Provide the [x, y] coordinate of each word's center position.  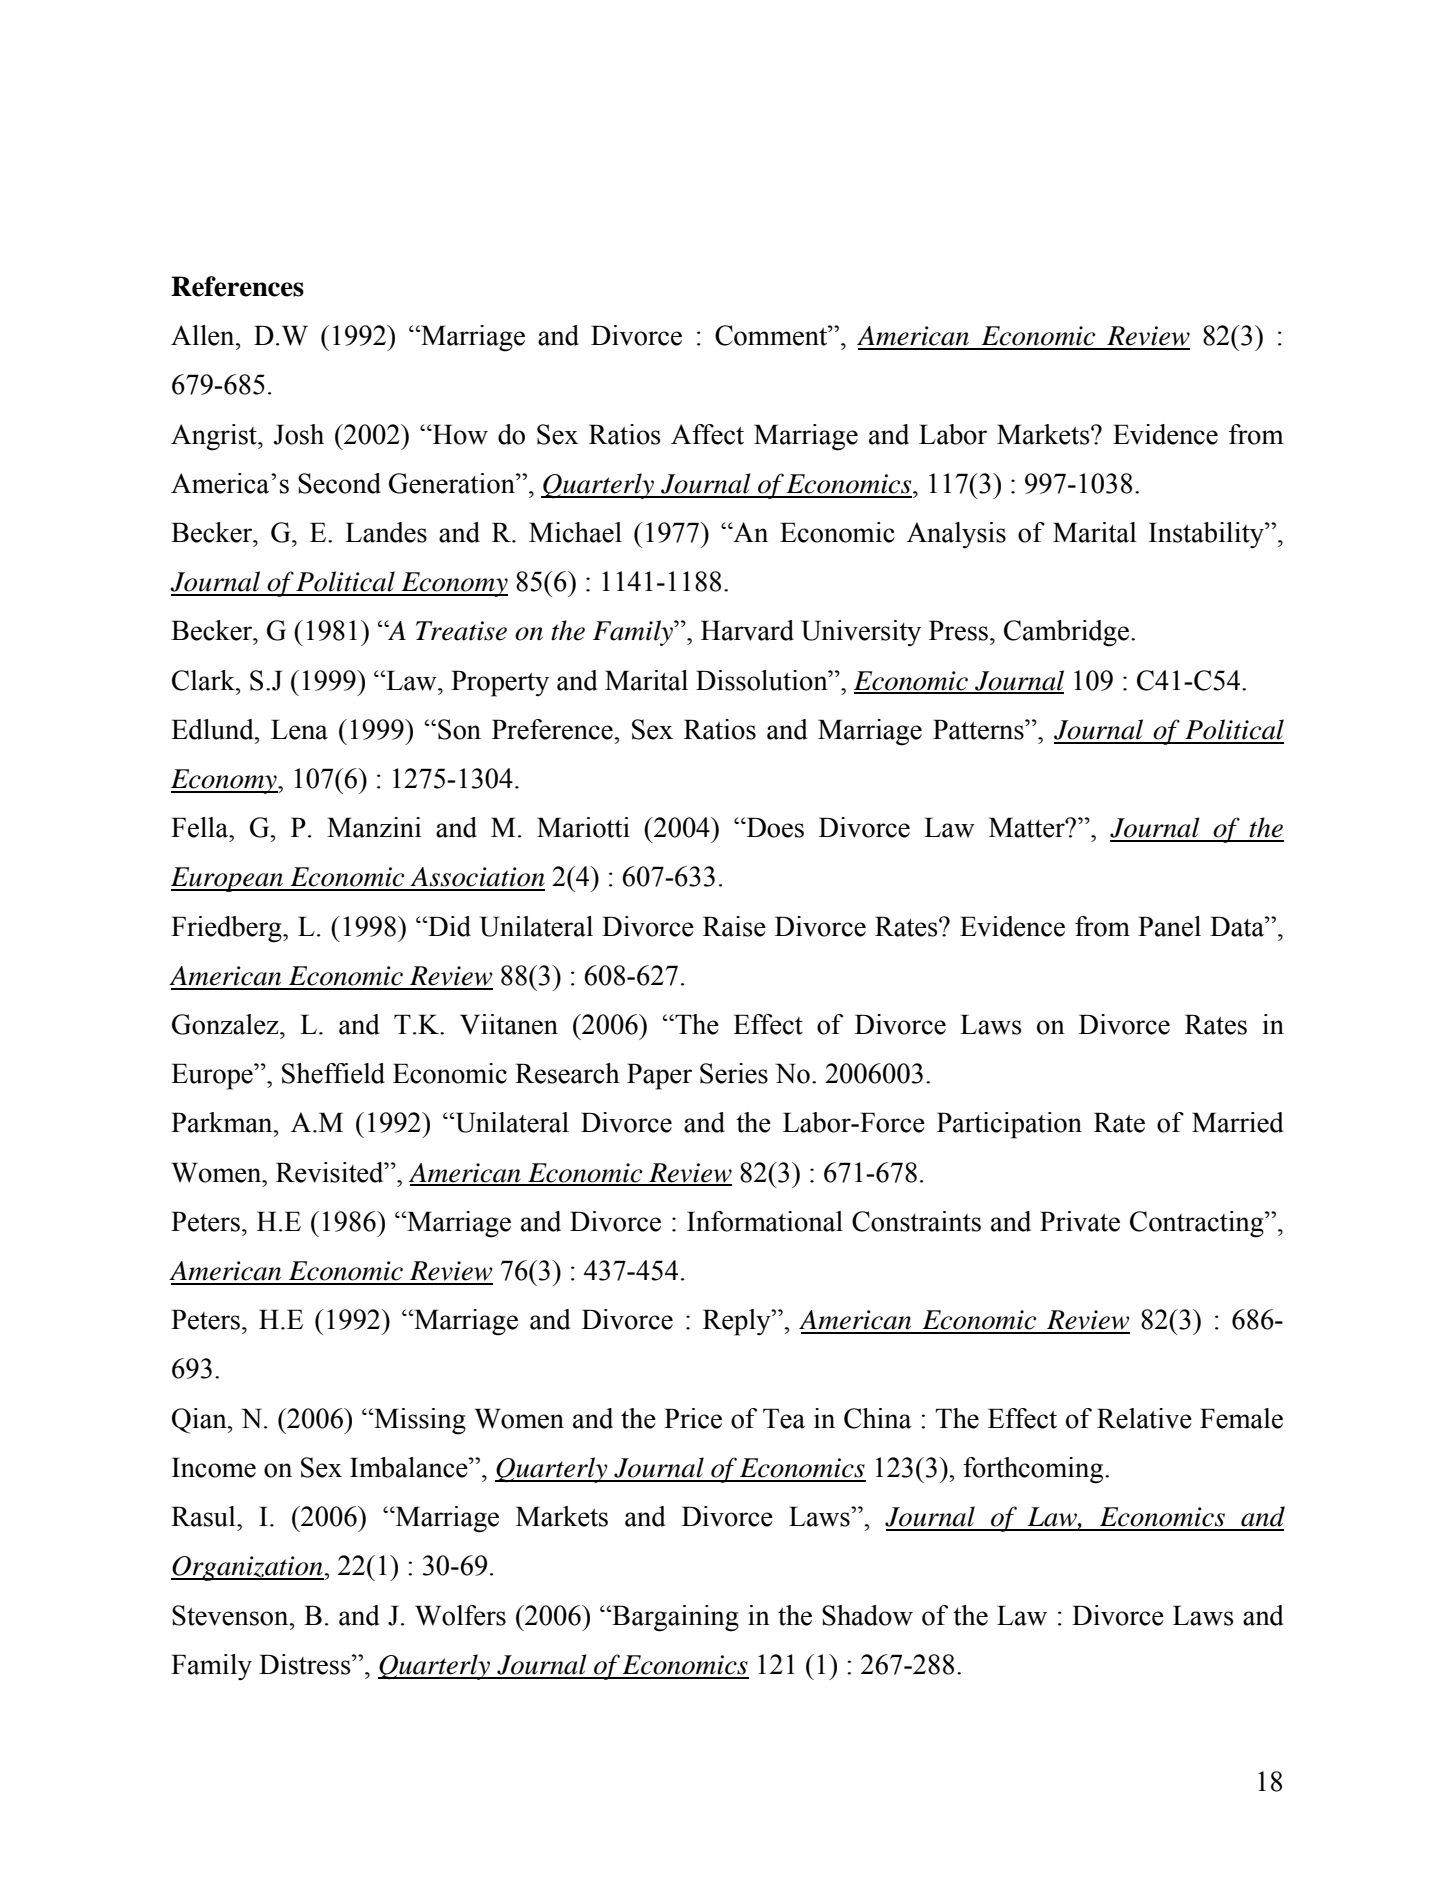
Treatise [461, 631]
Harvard [747, 630]
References [237, 286]
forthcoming [1034, 1470]
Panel [1169, 926]
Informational [765, 1221]
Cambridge [1068, 633]
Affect [707, 434]
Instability [1207, 535]
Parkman [223, 1122]
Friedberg [227, 929]
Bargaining [674, 1618]
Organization [248, 1568]
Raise [734, 926]
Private [1080, 1221]
